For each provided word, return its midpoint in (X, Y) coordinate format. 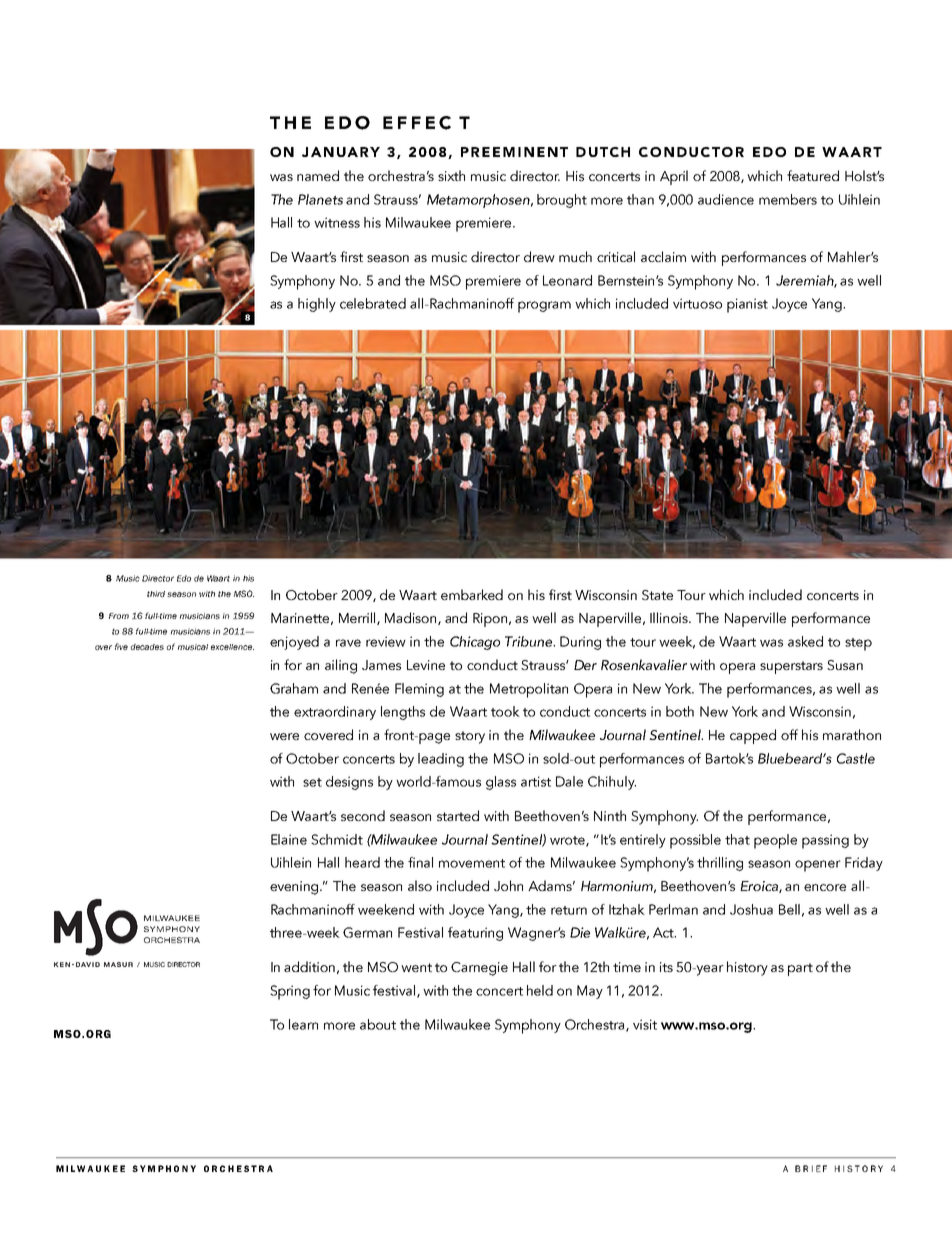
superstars (791, 667)
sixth (451, 175)
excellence (232, 647)
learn (303, 1024)
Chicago (475, 643)
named (318, 175)
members (788, 199)
